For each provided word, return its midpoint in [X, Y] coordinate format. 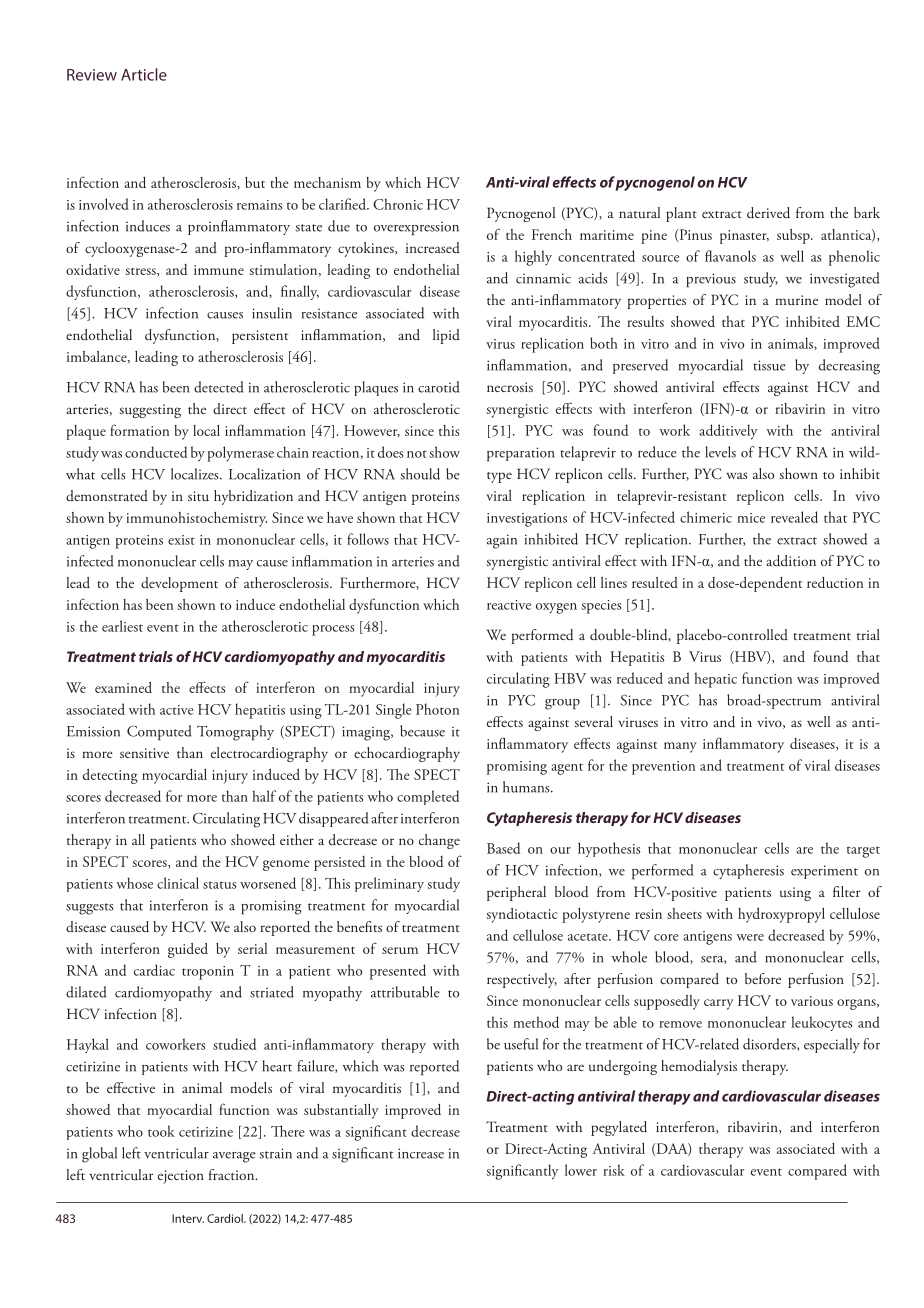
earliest [122, 626]
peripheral [516, 893]
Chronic [398, 204]
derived [768, 213]
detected [218, 387]
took [161, 1131]
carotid [438, 387]
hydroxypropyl [781, 915]
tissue [769, 365]
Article [144, 74]
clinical [178, 883]
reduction [835, 582]
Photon [437, 709]
